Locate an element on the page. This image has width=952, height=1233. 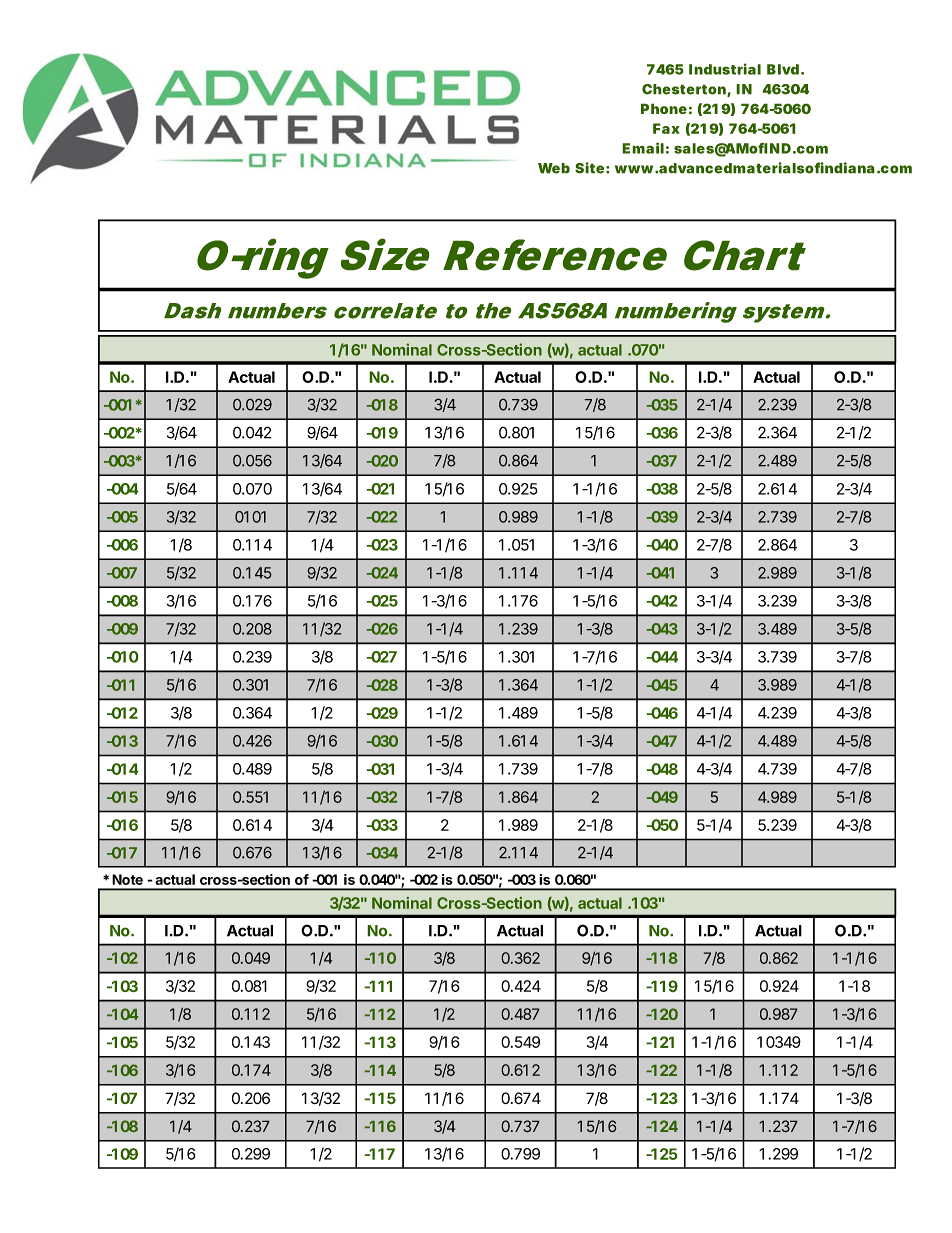
Fax is located at coordinates (666, 128).
